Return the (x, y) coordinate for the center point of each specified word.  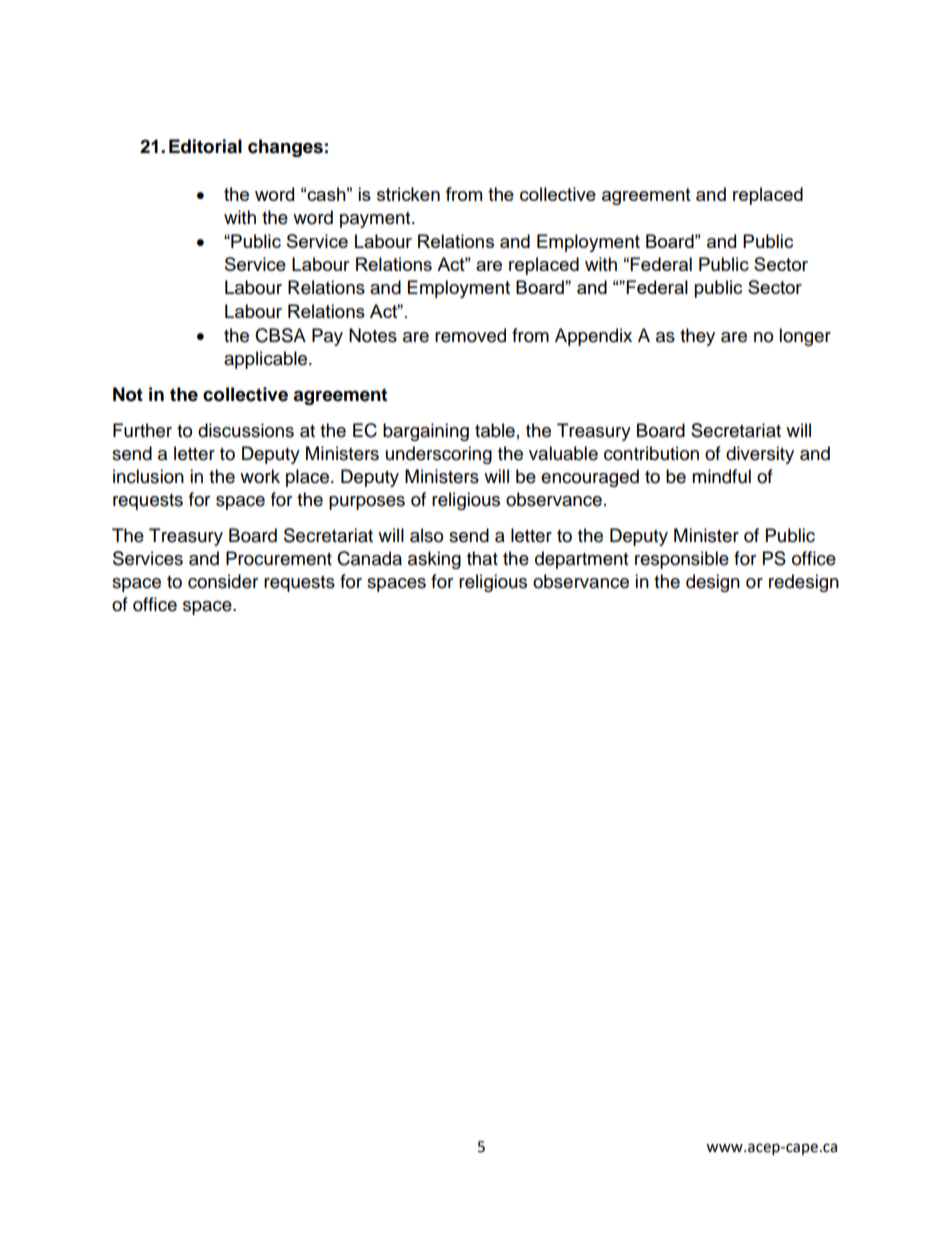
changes (285, 148)
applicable (267, 360)
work (260, 476)
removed (470, 335)
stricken (408, 194)
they (697, 337)
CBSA (280, 335)
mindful (721, 476)
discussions (246, 430)
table (495, 430)
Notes (373, 335)
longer (805, 337)
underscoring (439, 455)
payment (376, 220)
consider (223, 581)
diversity (760, 455)
